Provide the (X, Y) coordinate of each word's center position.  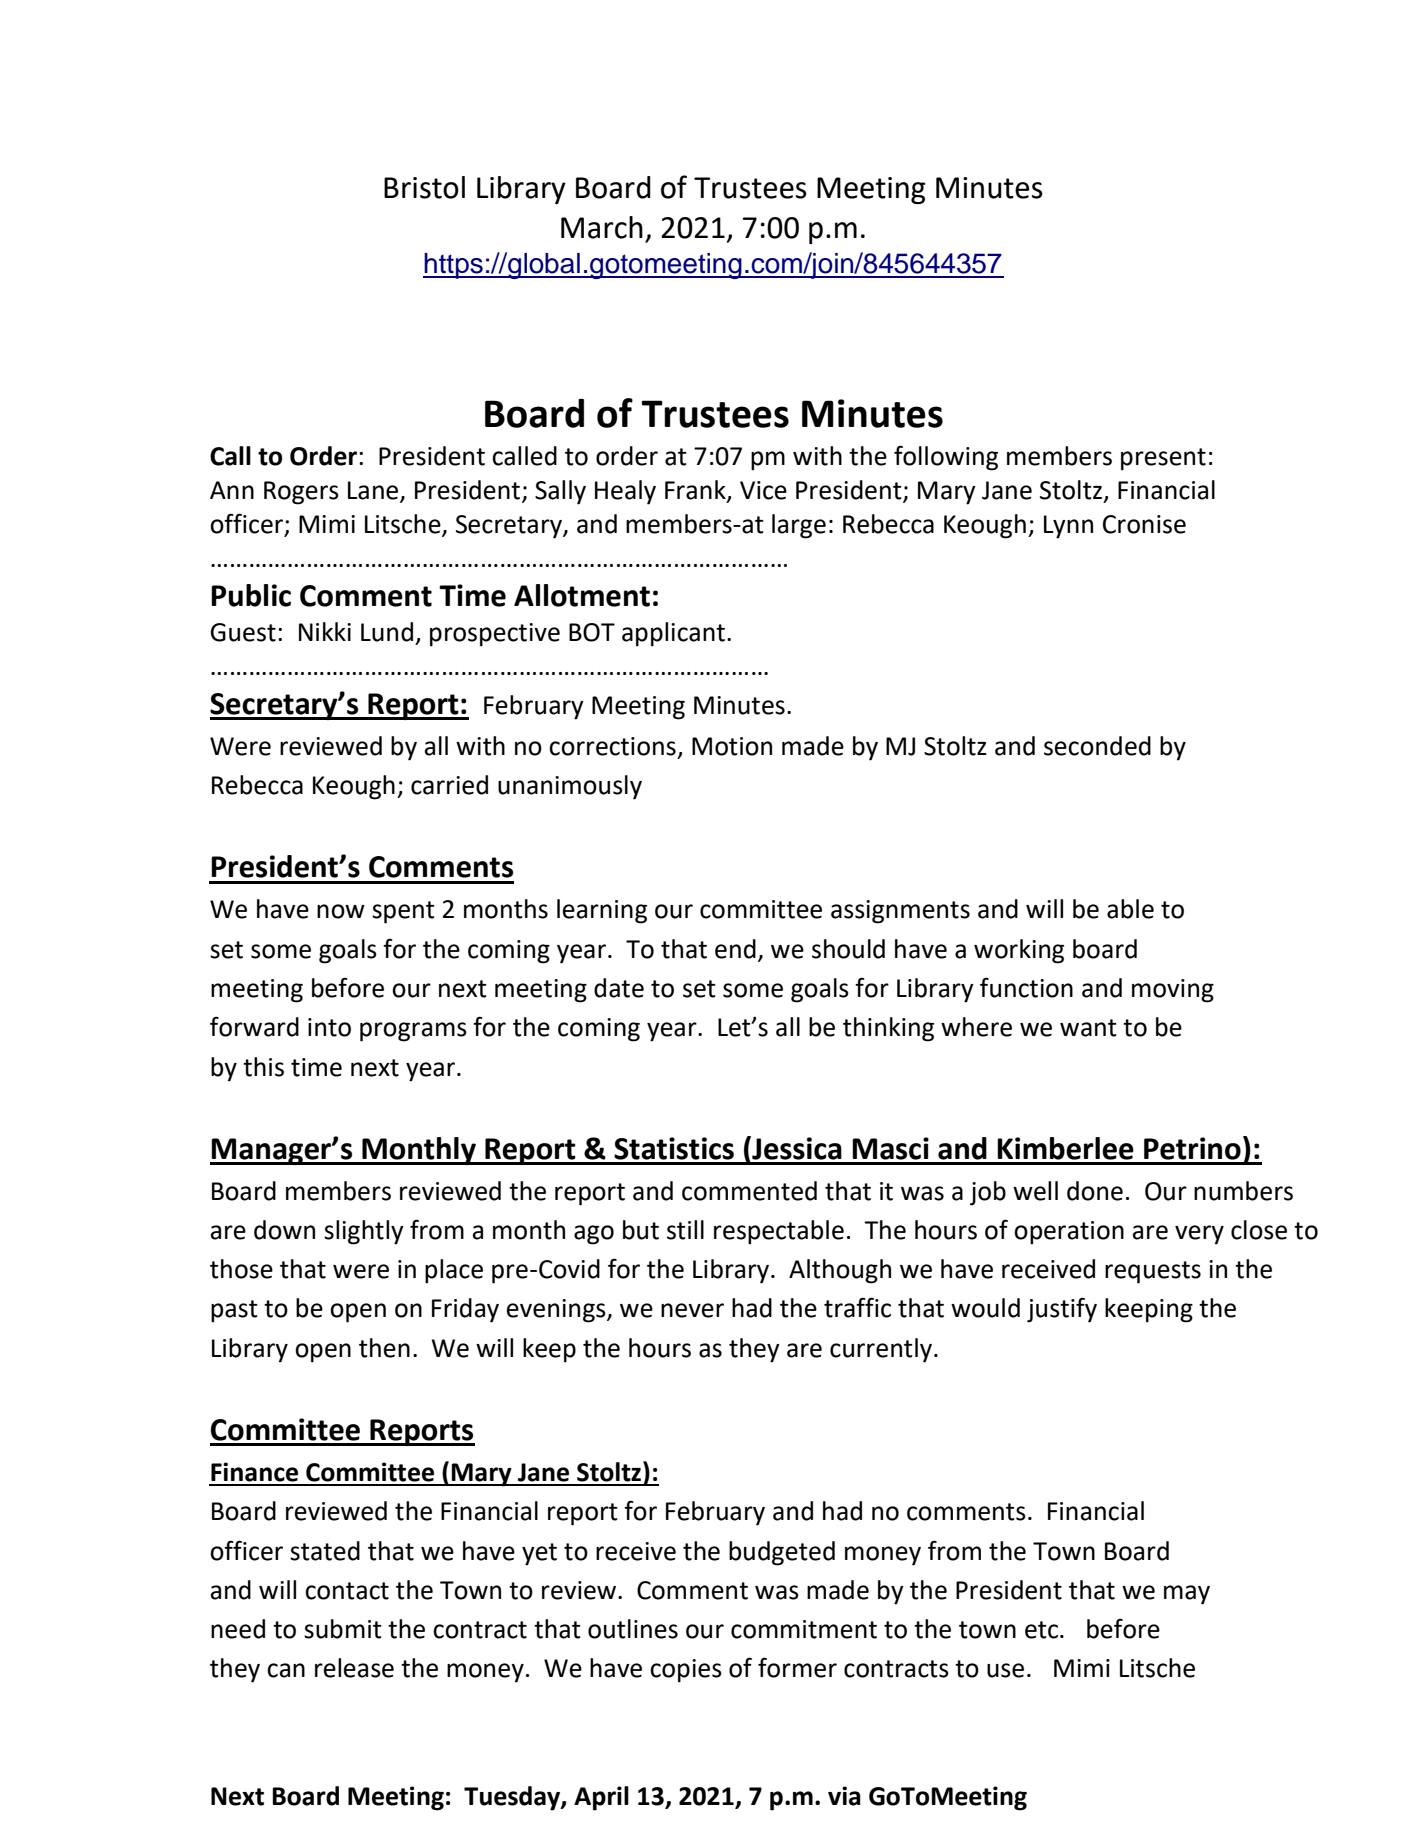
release (354, 1668)
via (844, 1796)
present (1163, 459)
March (602, 227)
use (1005, 1670)
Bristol (424, 187)
